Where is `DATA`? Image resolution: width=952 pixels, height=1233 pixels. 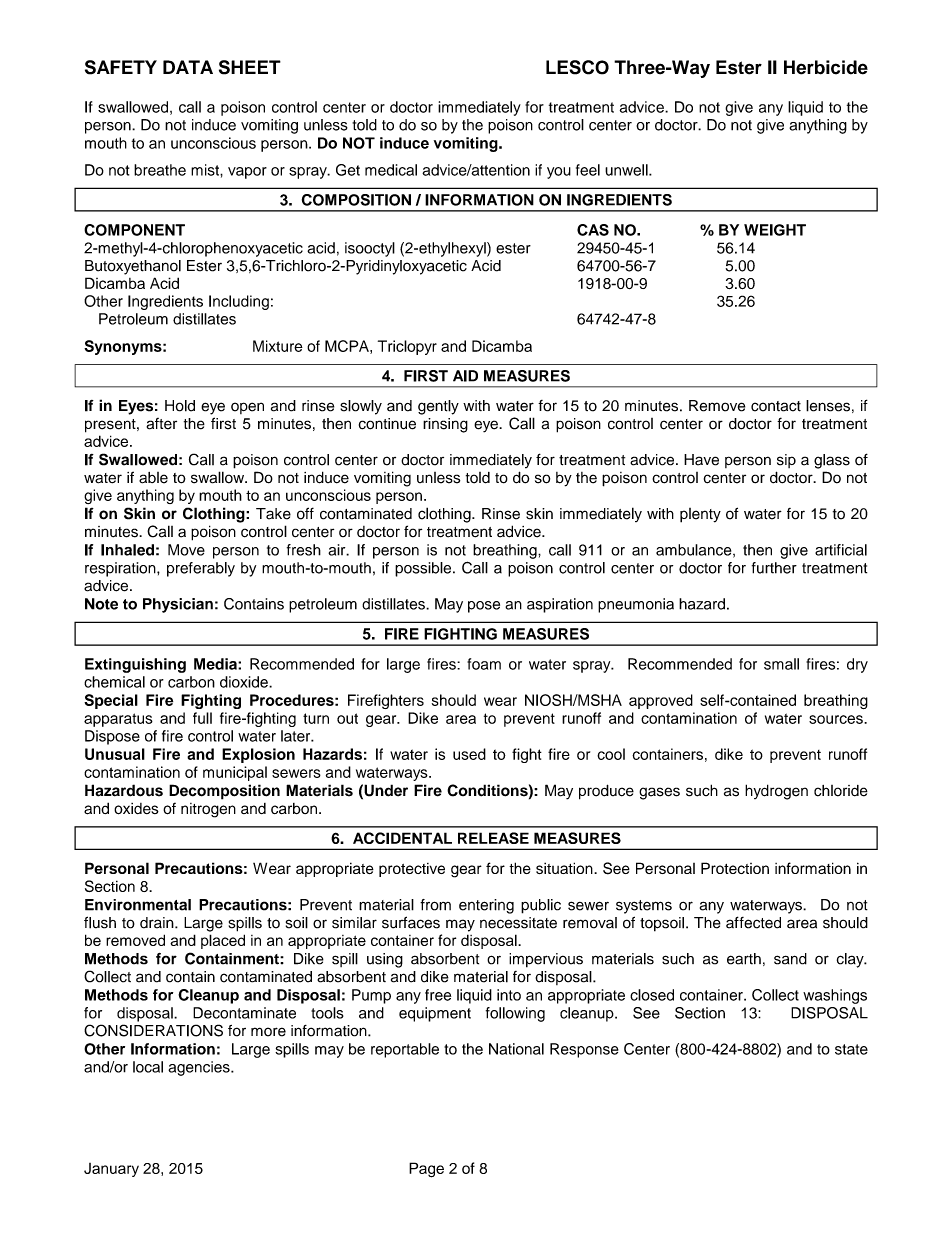 DATA is located at coordinates (188, 67).
